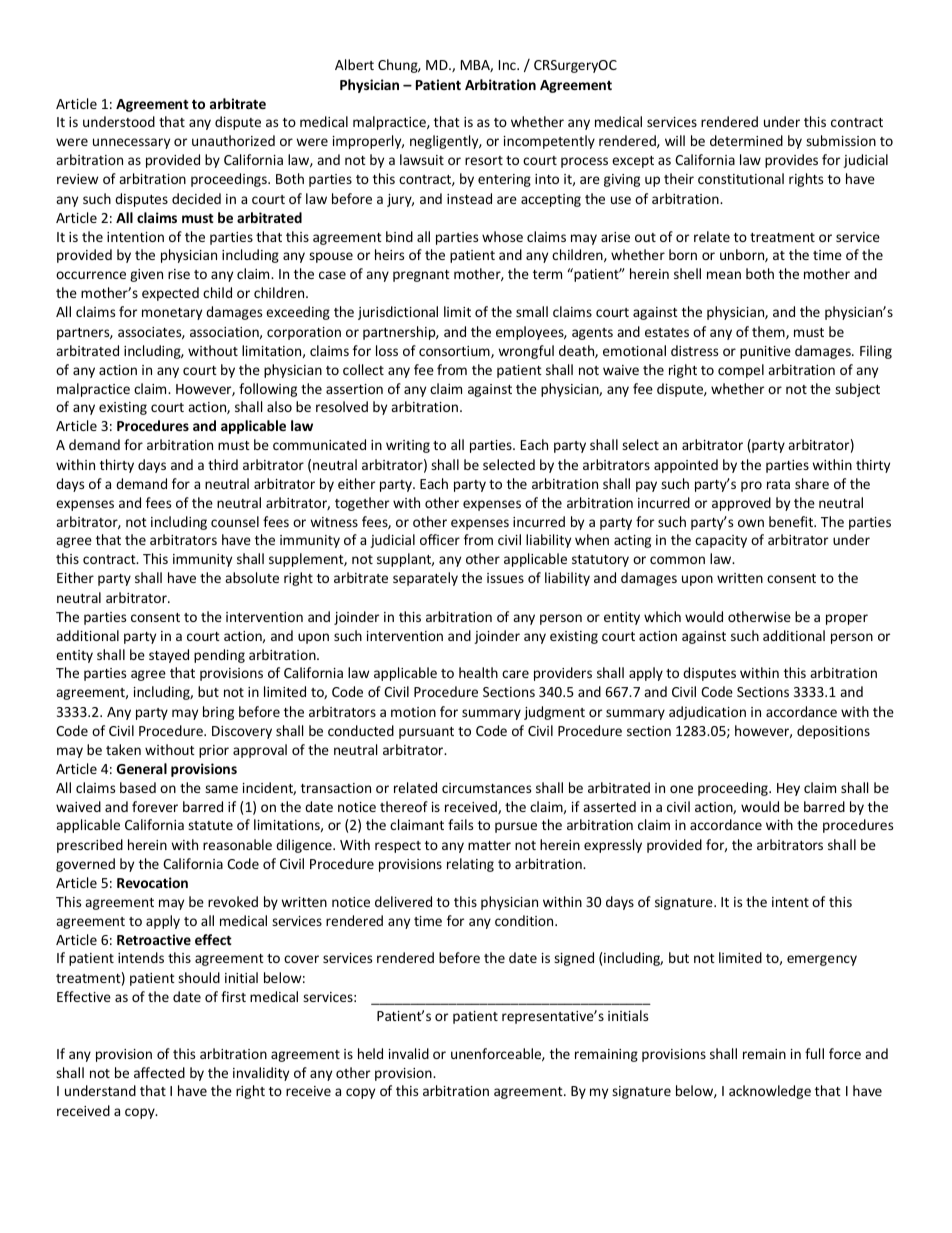 This screenshot has width=952, height=1233. I want to click on them, so click(769, 332).
